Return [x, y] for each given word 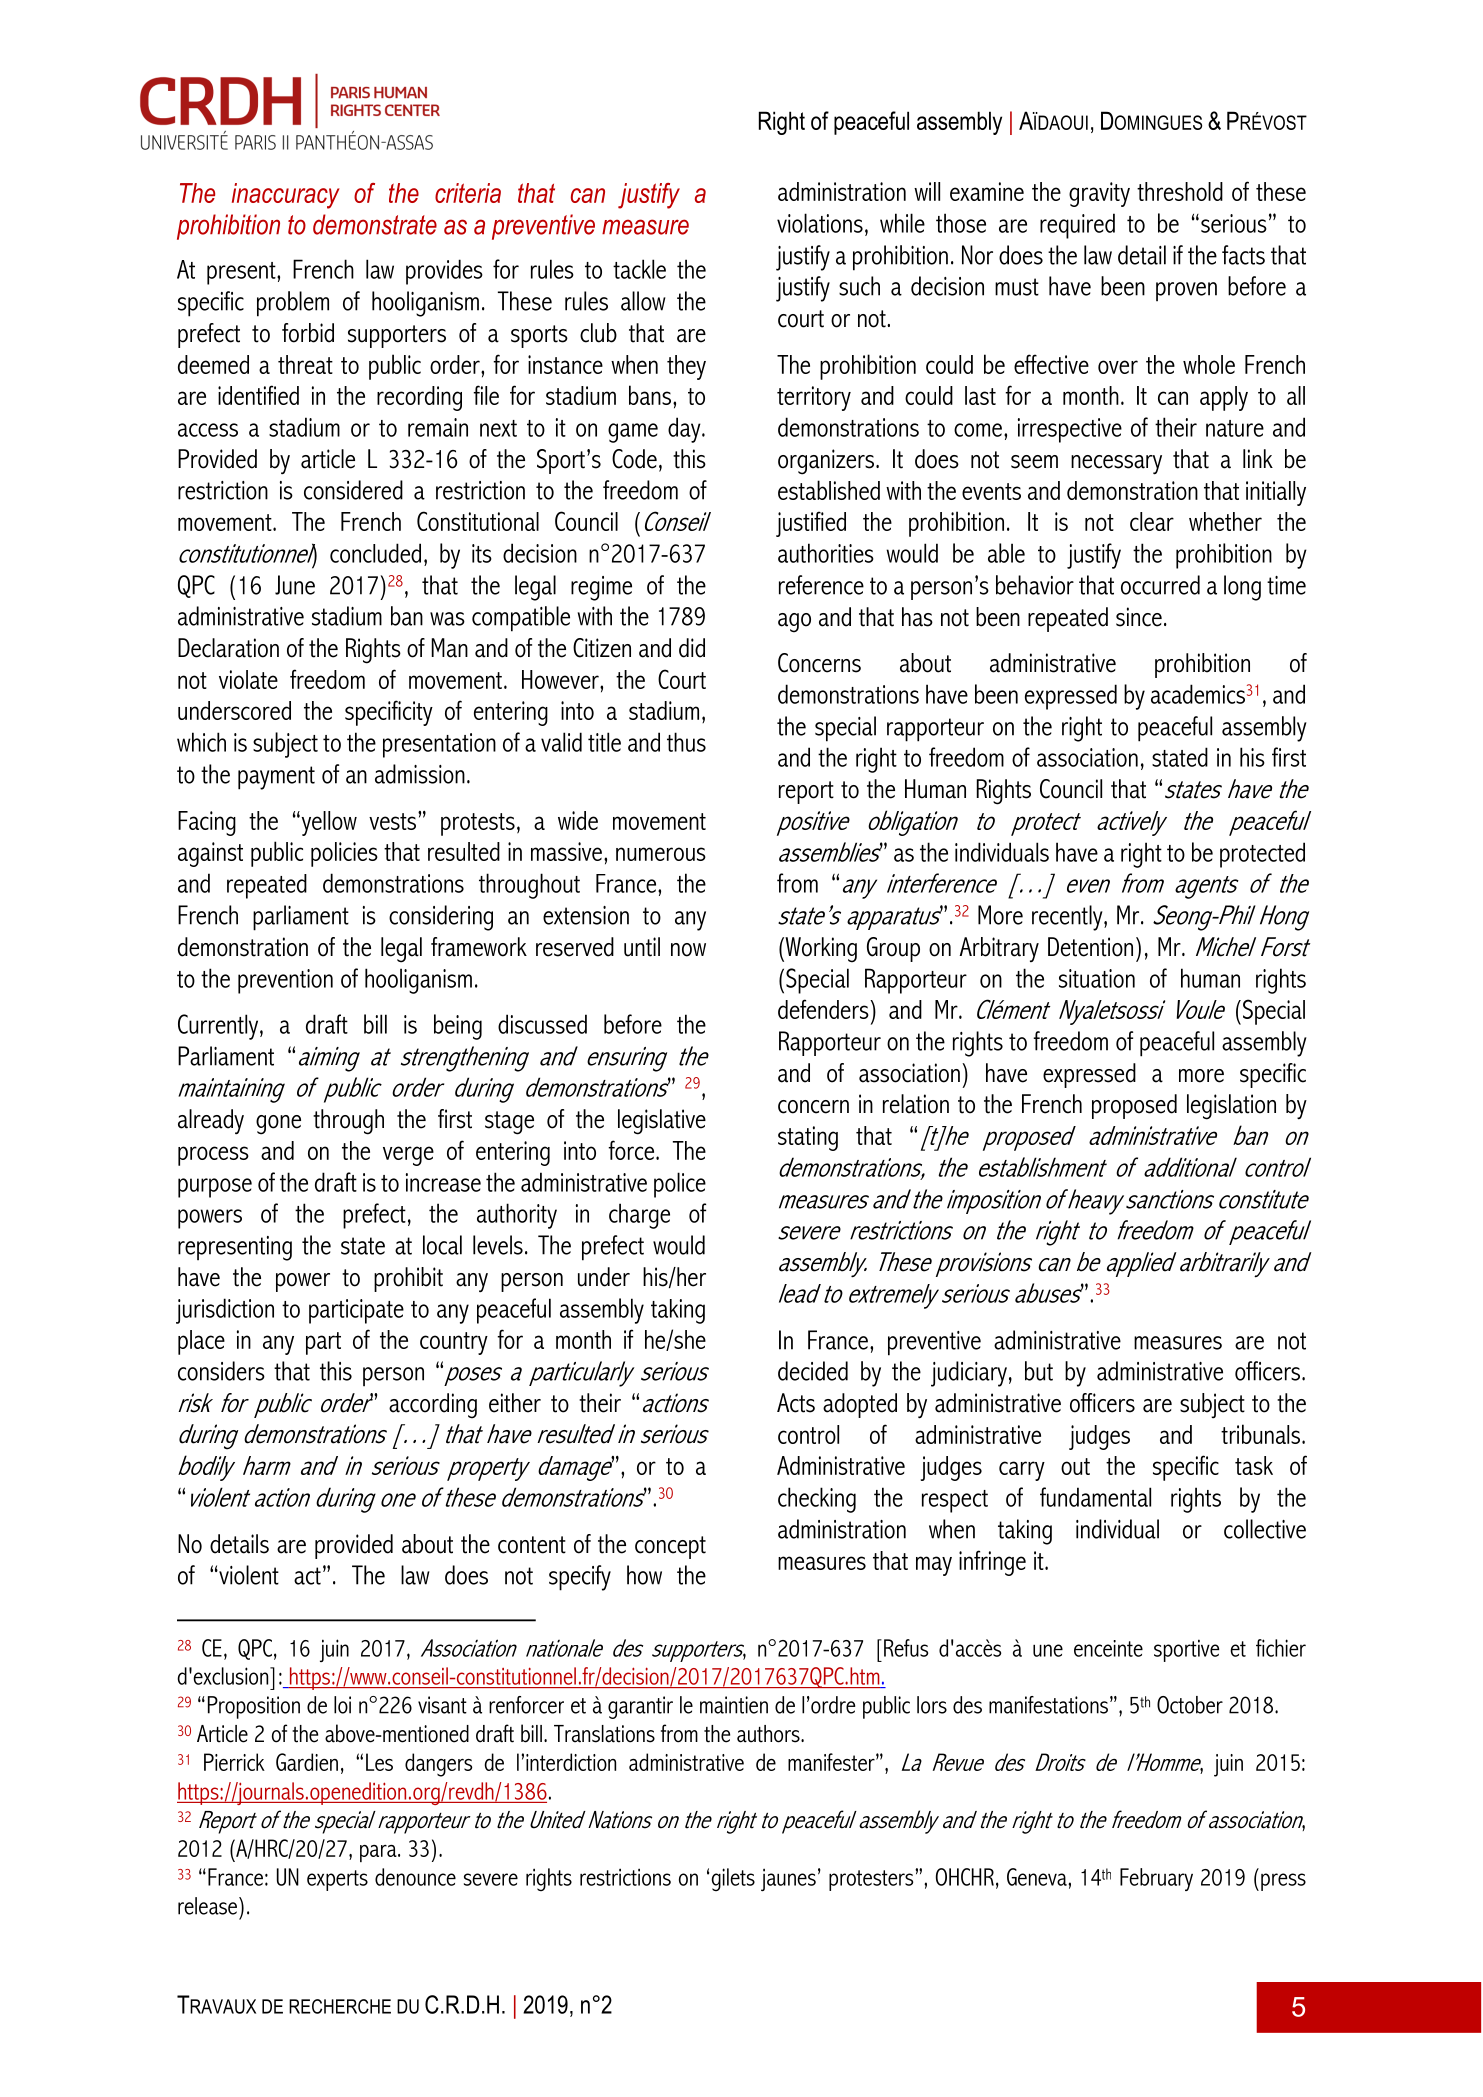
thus [686, 742]
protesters [872, 1880]
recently [1068, 918]
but [1039, 1371]
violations [820, 223]
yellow [328, 823]
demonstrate [375, 224]
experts [337, 1880]
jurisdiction [225, 1311]
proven [1186, 292]
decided [813, 1371]
